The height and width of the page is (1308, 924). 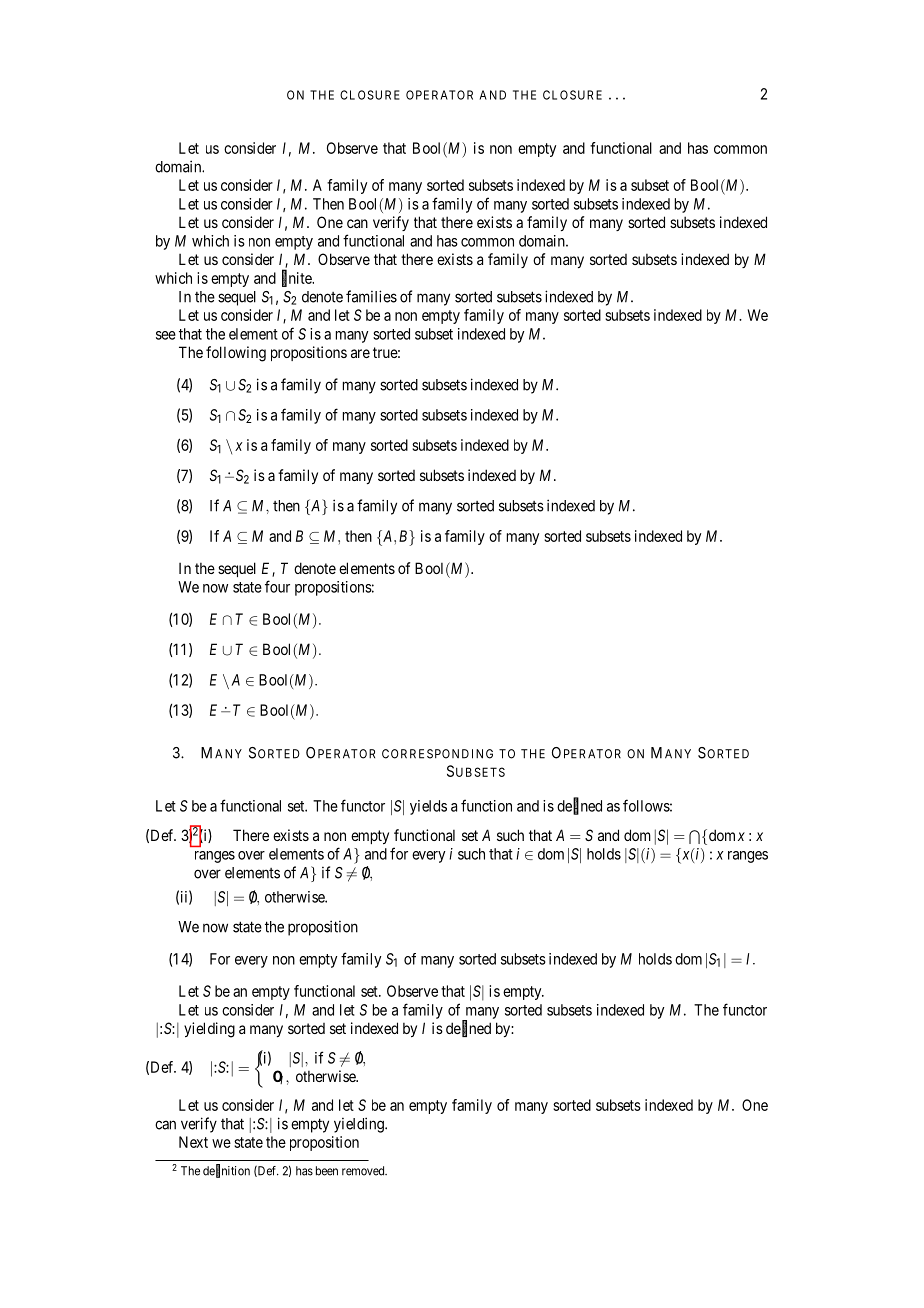 I want to click on four, so click(x=277, y=586).
